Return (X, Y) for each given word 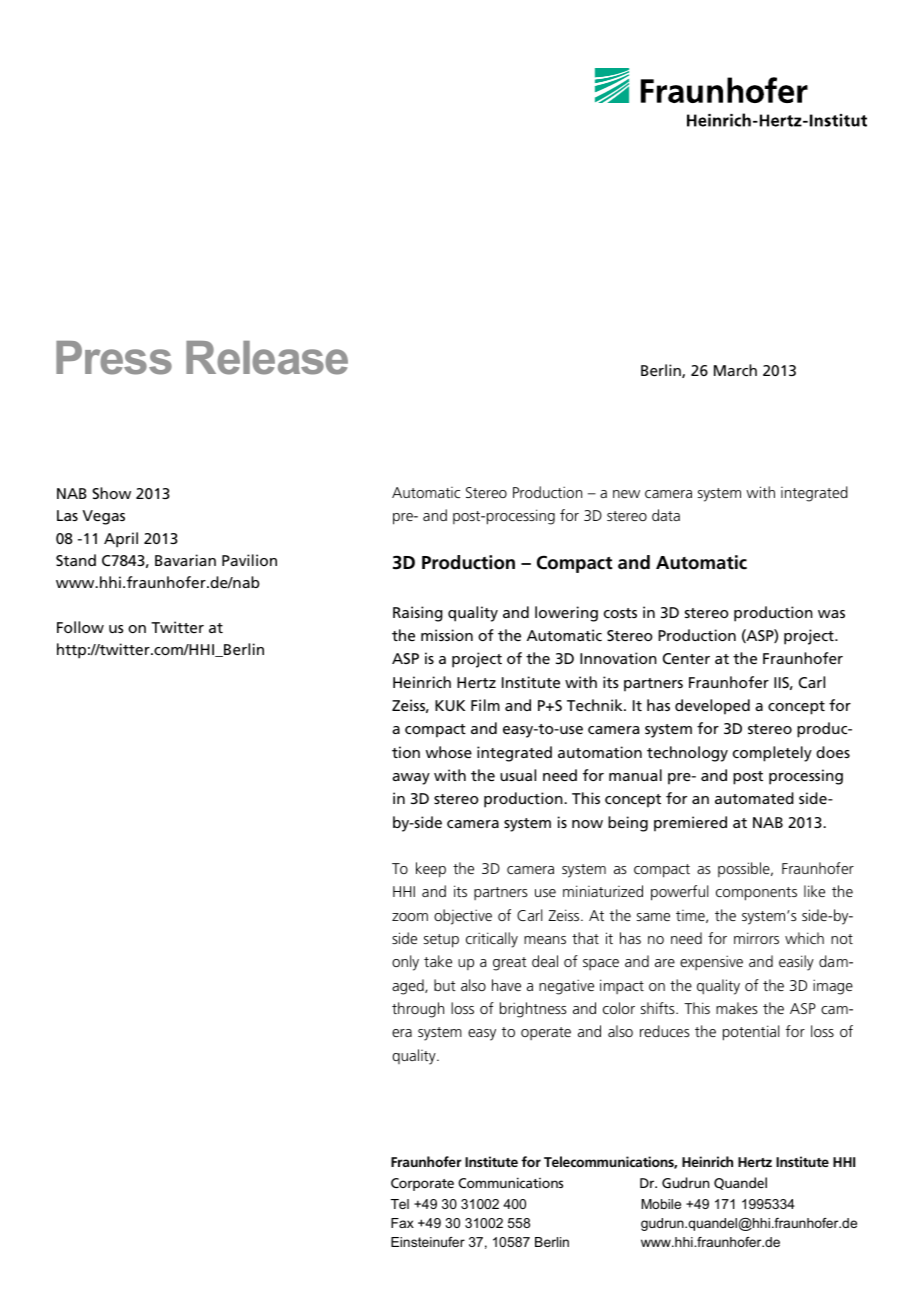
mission (447, 635)
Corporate (422, 1184)
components (756, 894)
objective (463, 917)
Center (686, 658)
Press (114, 358)
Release (267, 358)
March (735, 370)
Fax (402, 1223)
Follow (80, 627)
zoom (410, 917)
